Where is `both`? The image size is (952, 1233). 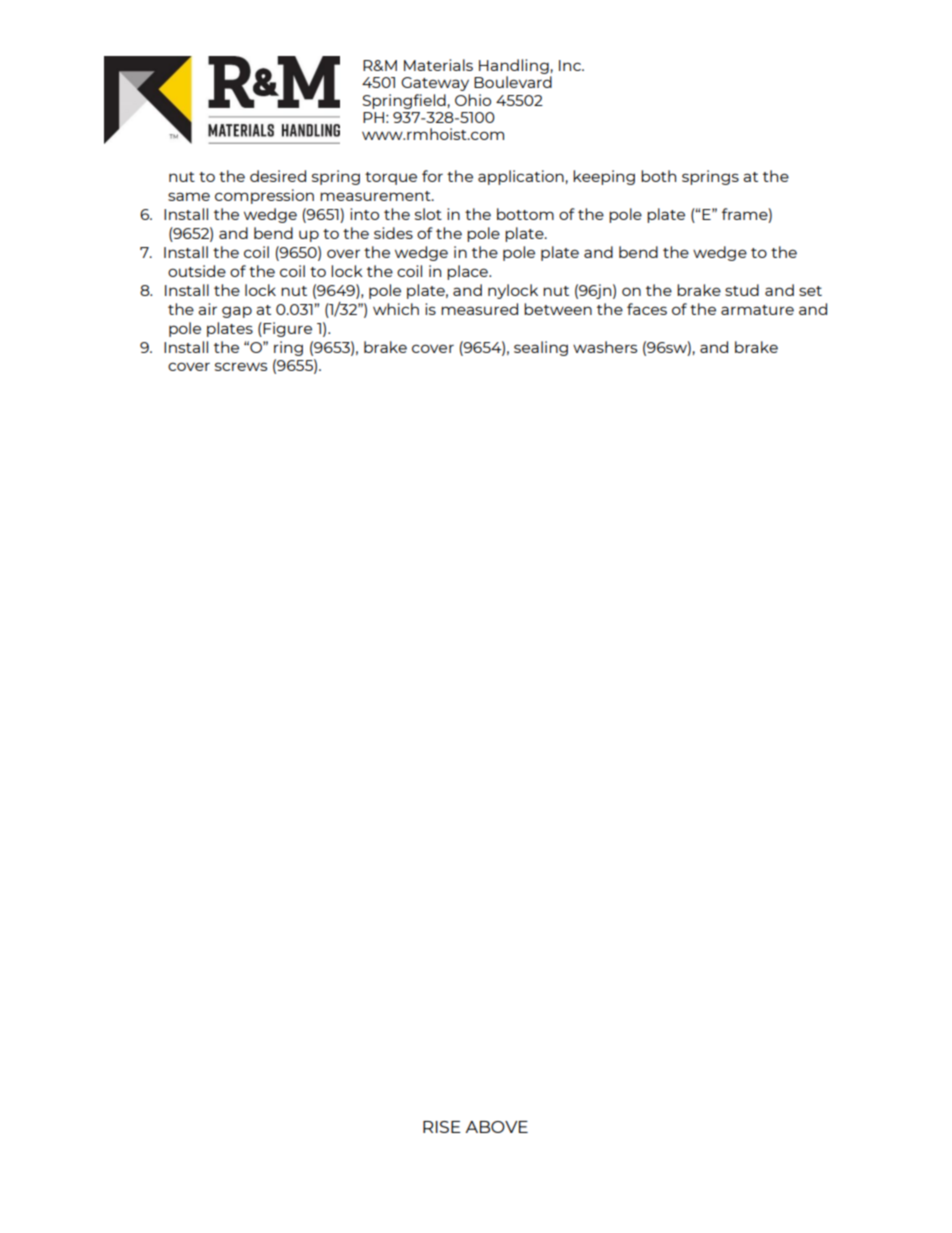 both is located at coordinates (658, 176).
